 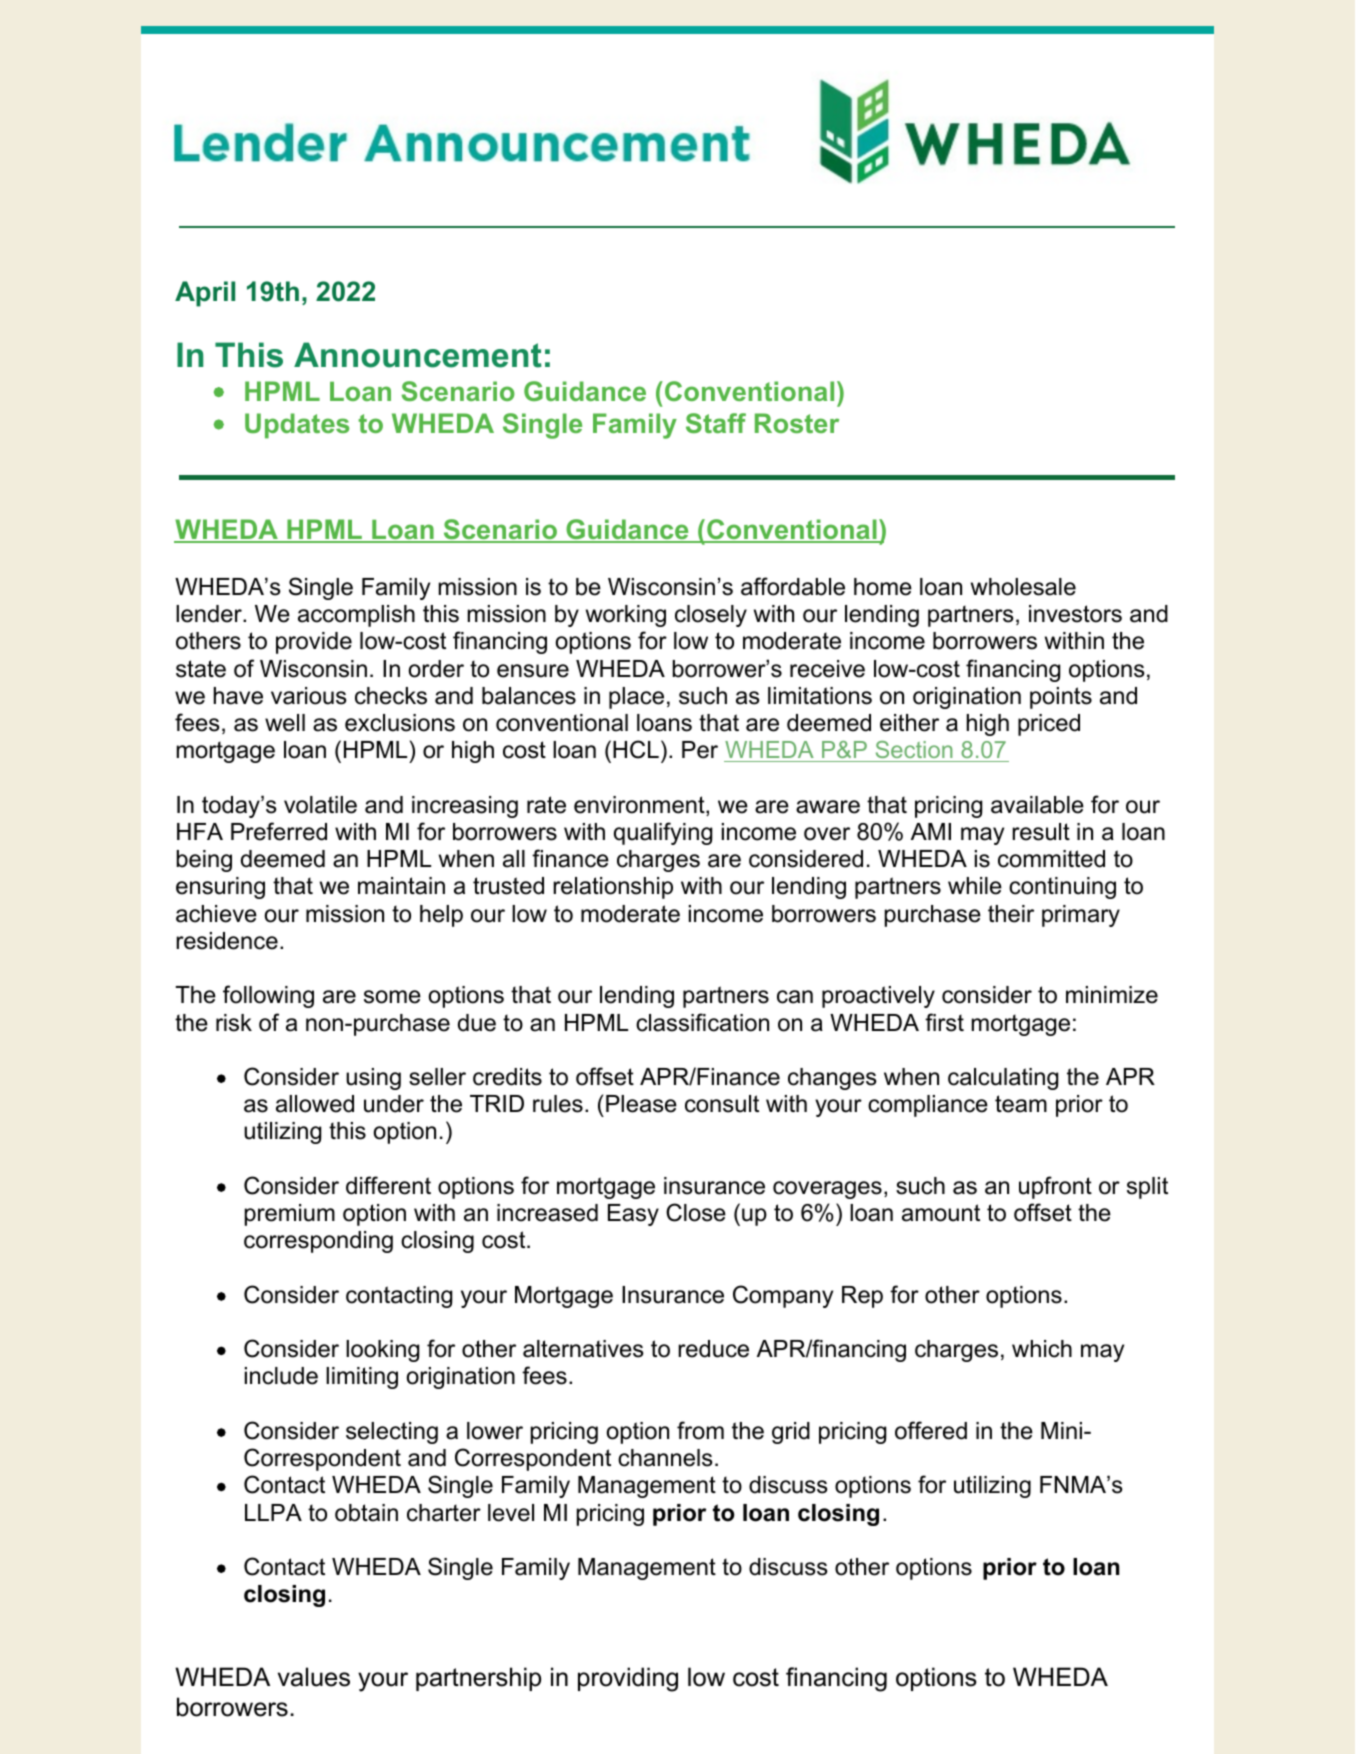 I want to click on providing, so click(x=628, y=1679).
